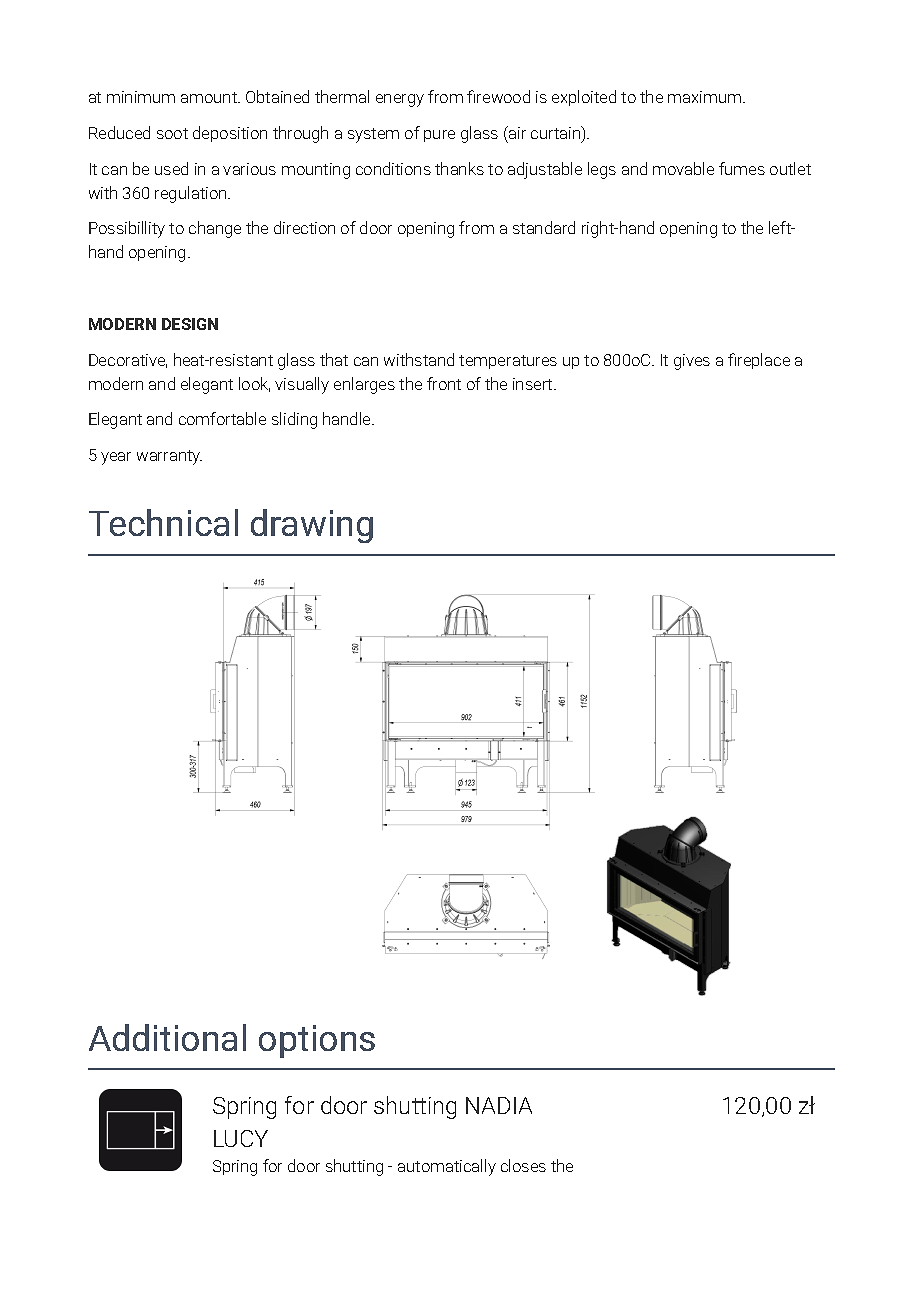 This screenshot has width=924, height=1308. What do you see at coordinates (692, 362) in the screenshot?
I see `gives` at bounding box center [692, 362].
